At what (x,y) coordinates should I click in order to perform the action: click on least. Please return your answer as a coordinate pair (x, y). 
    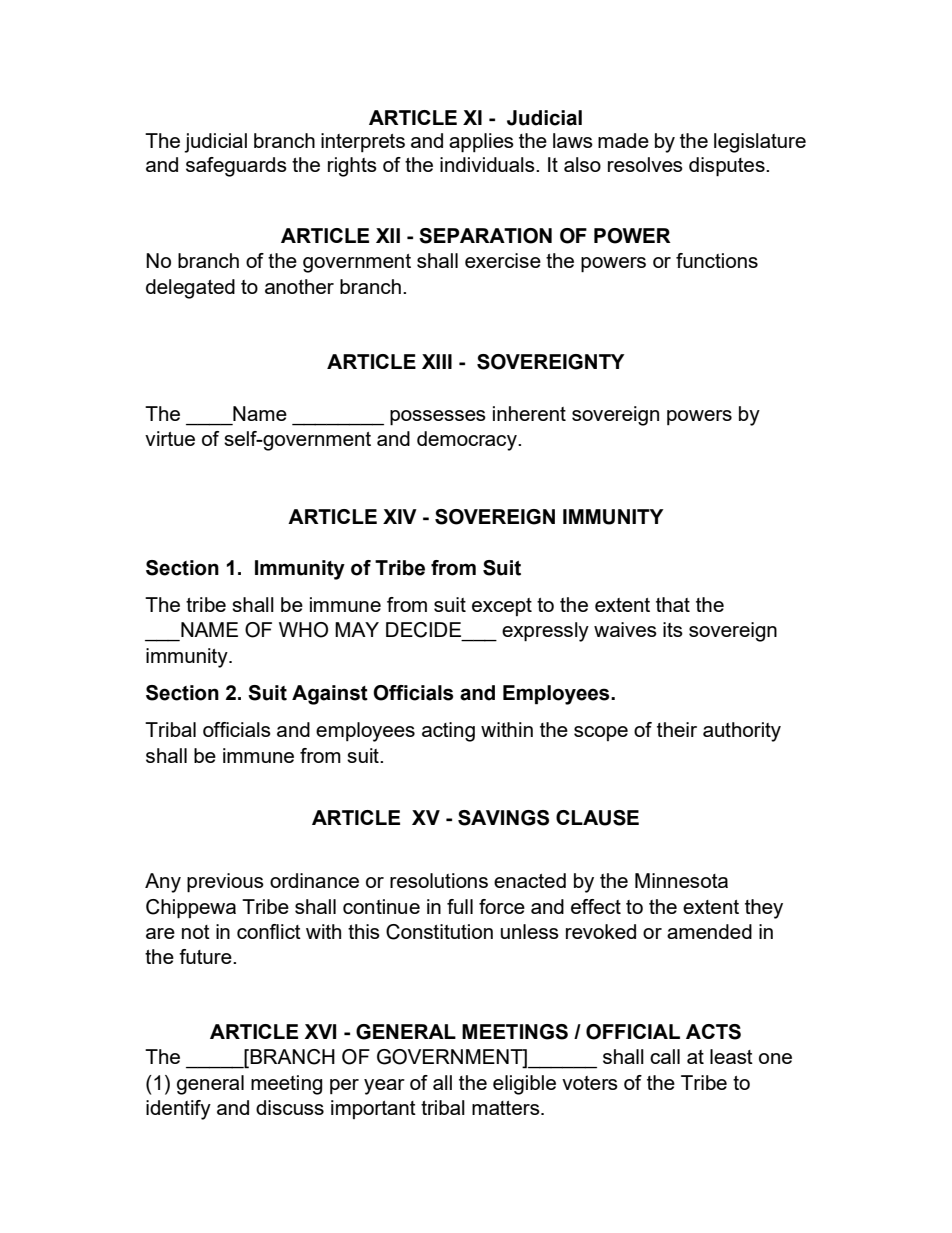
    Looking at the image, I should click on (731, 1056).
